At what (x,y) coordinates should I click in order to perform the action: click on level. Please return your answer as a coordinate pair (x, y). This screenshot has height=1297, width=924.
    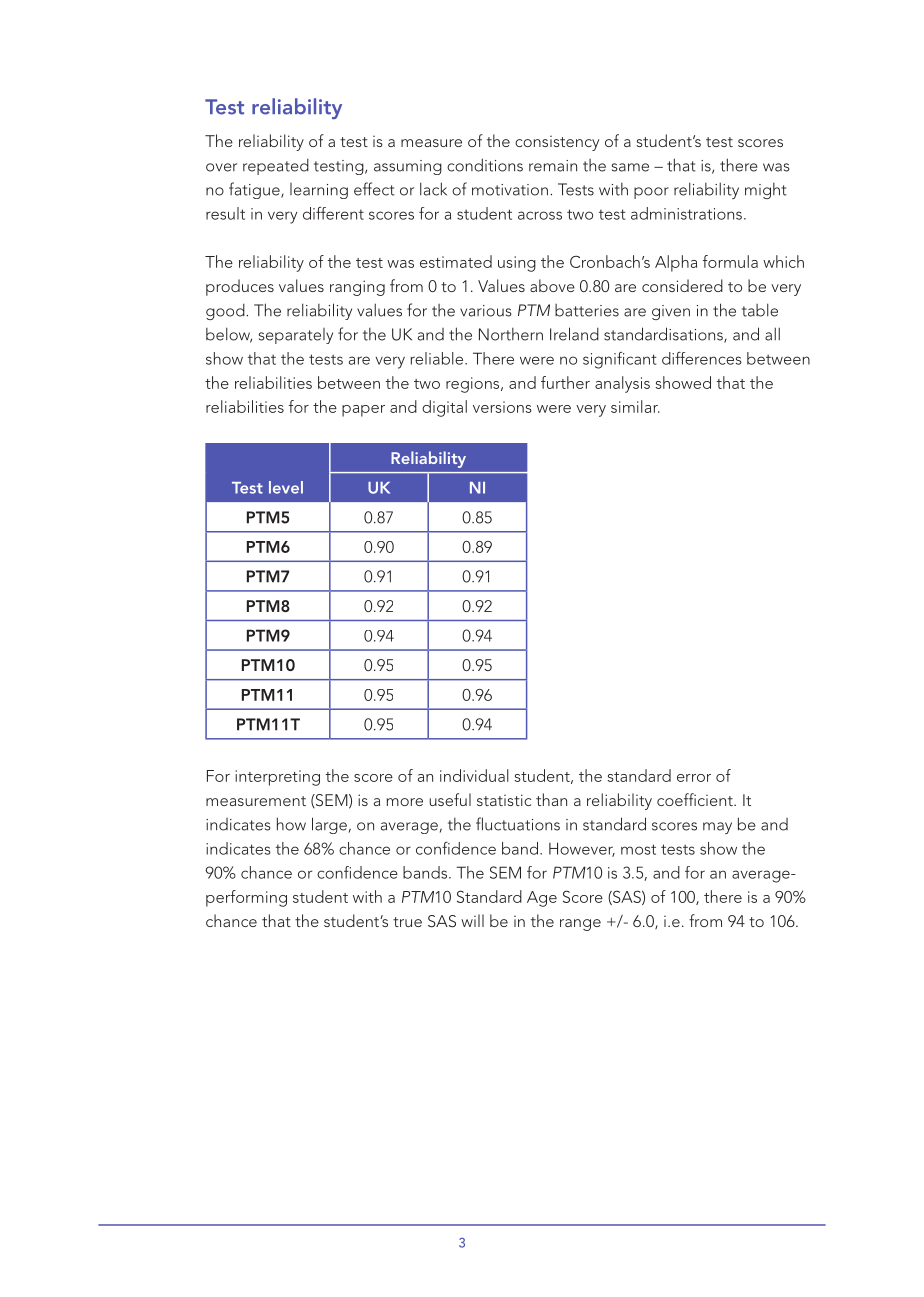
    Looking at the image, I should click on (286, 487).
